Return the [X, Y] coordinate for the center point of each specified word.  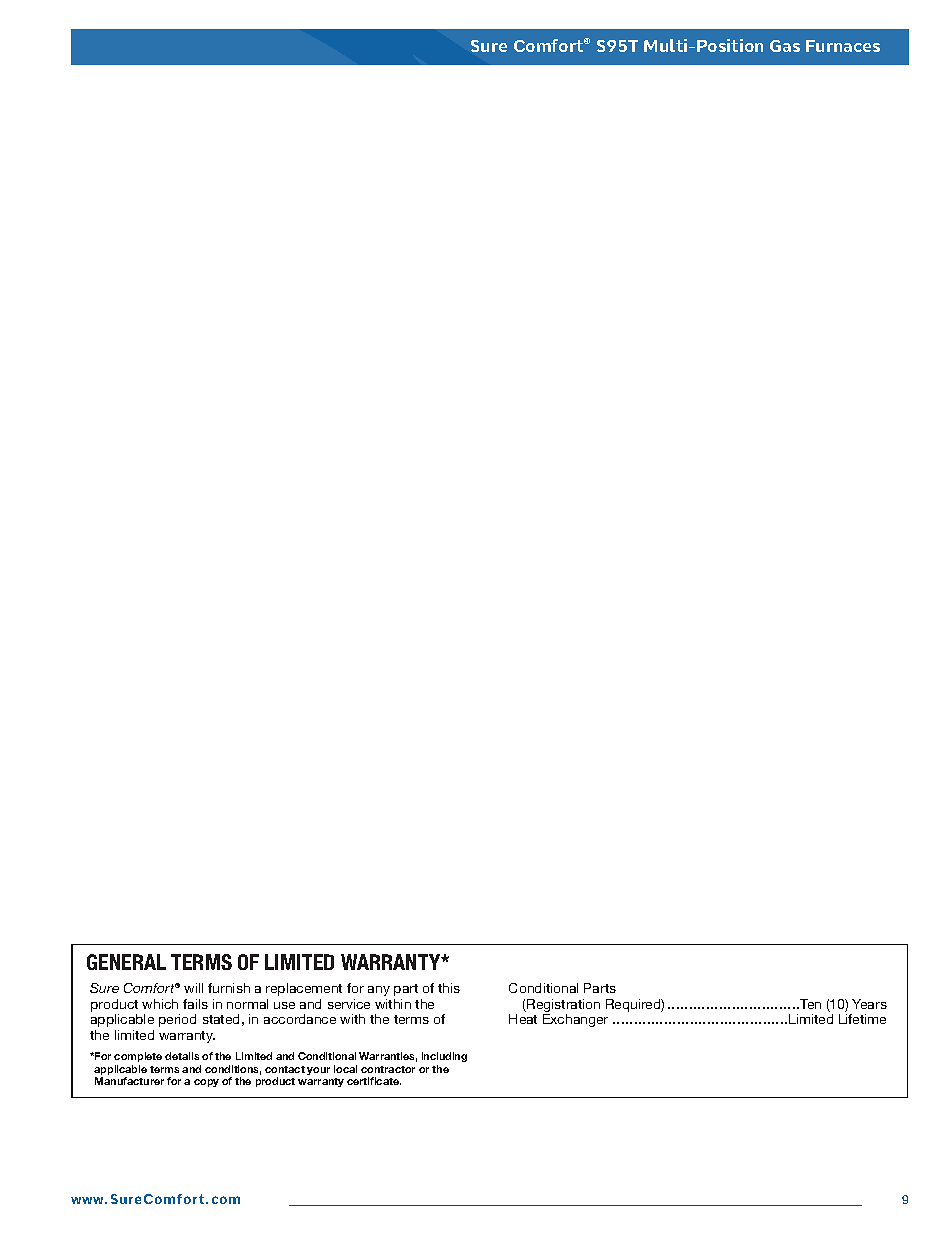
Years [869, 1004]
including [444, 1057]
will [193, 988]
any [379, 991]
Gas [785, 46]
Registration [562, 1007]
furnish [229, 988]
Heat [523, 1019]
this [449, 988]
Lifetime [862, 1019]
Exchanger [575, 1020]
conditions [233, 1070]
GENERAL [126, 962]
